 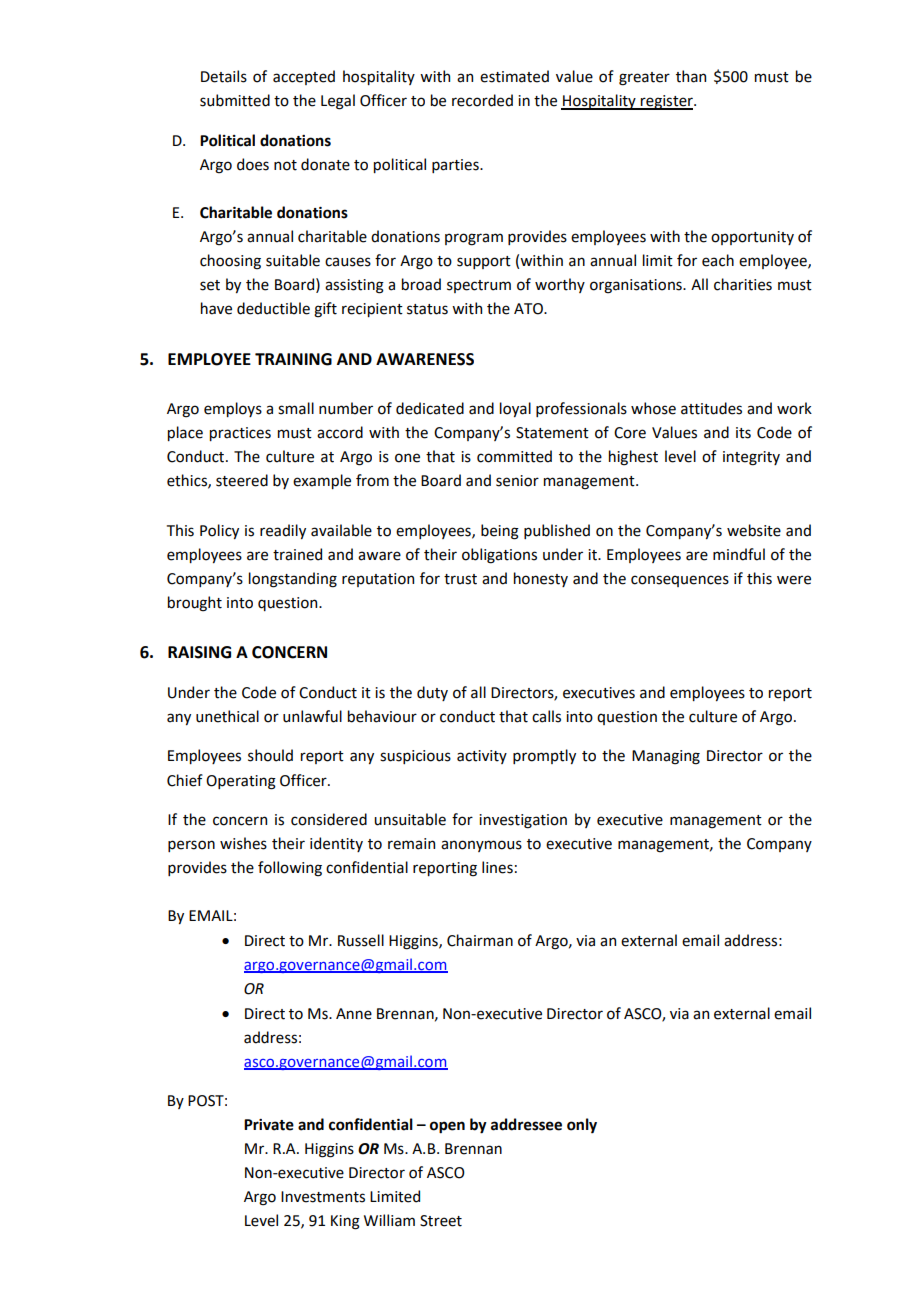 What do you see at coordinates (242, 480) in the image?
I see `steered` at bounding box center [242, 480].
